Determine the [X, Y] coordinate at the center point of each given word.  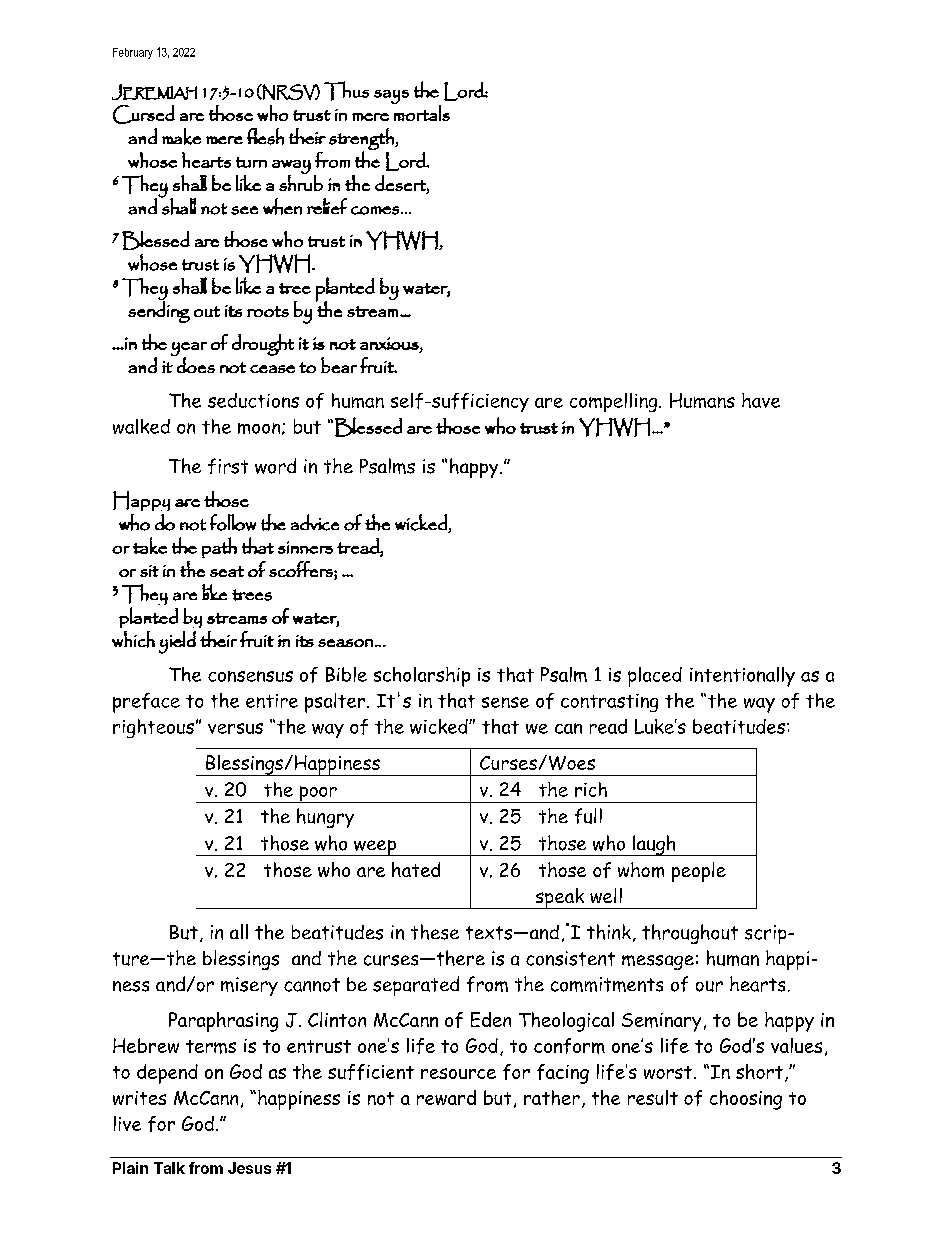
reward [446, 1097]
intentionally [742, 677]
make [181, 136]
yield [177, 642]
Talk [169, 1168]
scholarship [422, 677]
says [391, 97]
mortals [421, 112]
